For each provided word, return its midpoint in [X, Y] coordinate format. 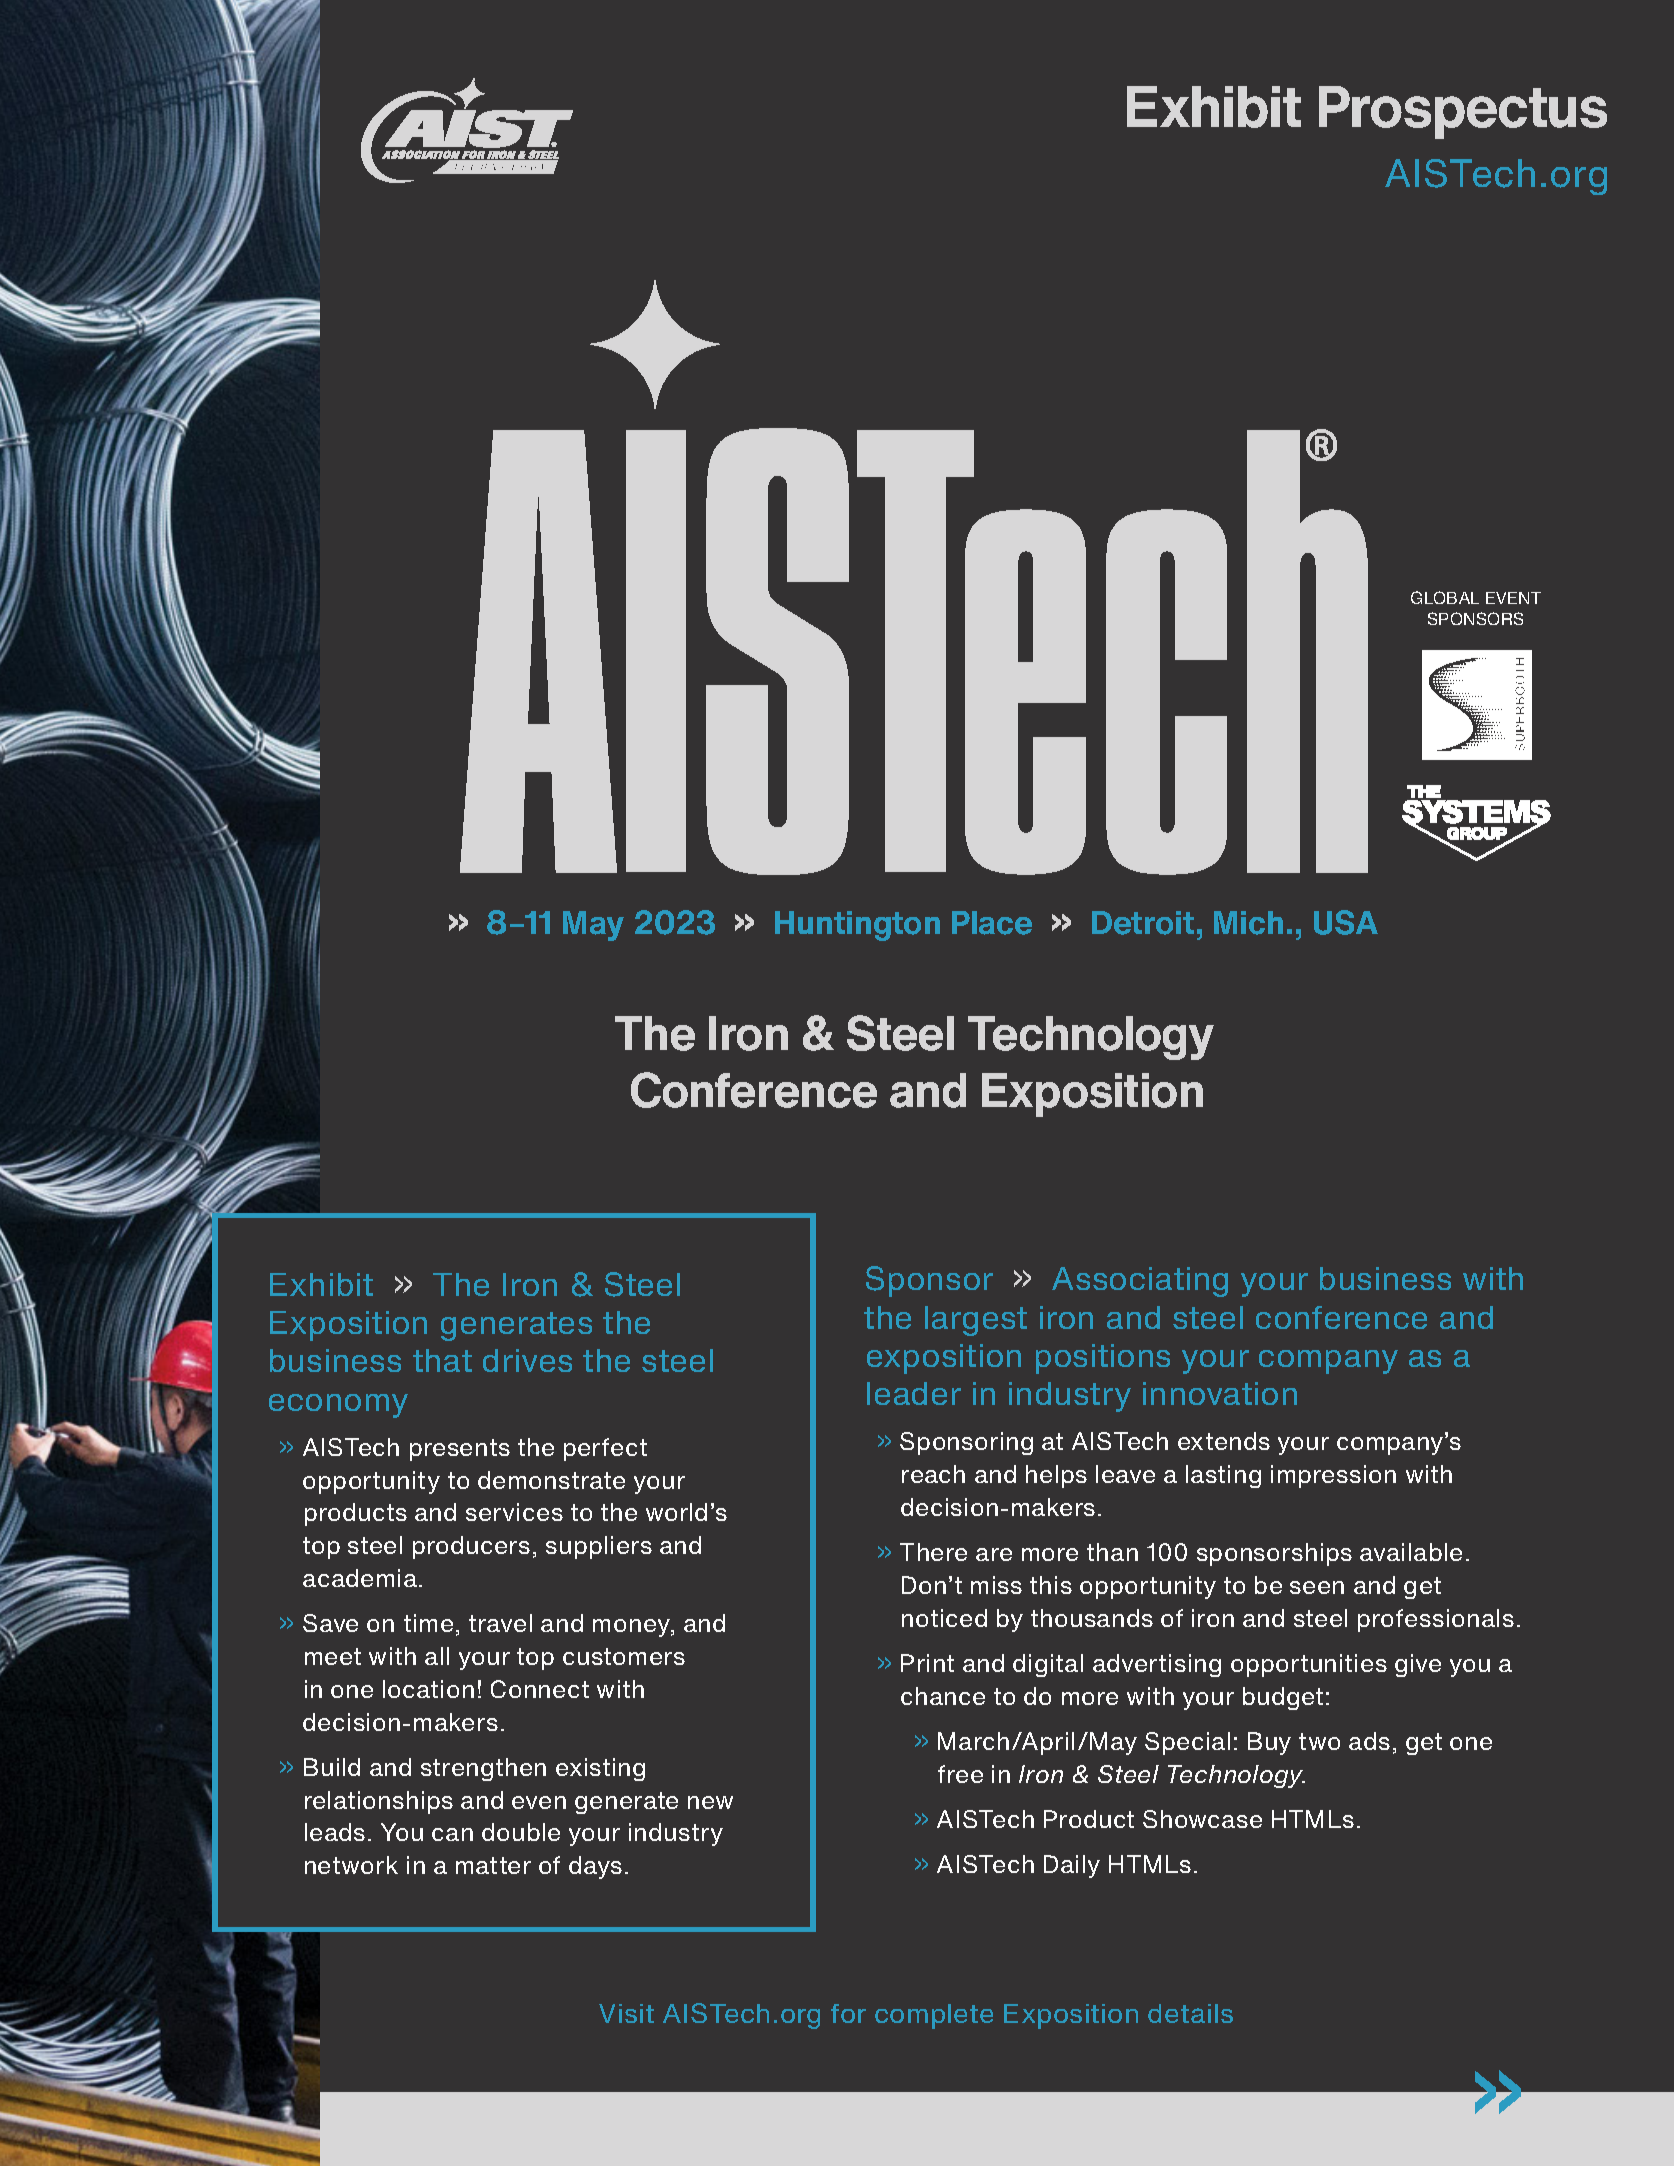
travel [500, 1623]
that [442, 1360]
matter [493, 1865]
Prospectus [1463, 112]
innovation [1220, 1393]
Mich [1248, 923]
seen [1317, 1587]
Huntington [857, 926]
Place [992, 923]
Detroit [1143, 923]
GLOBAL [1445, 597]
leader [914, 1393]
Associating [1140, 1282]
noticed [944, 1618]
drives [527, 1360]
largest [976, 1321]
